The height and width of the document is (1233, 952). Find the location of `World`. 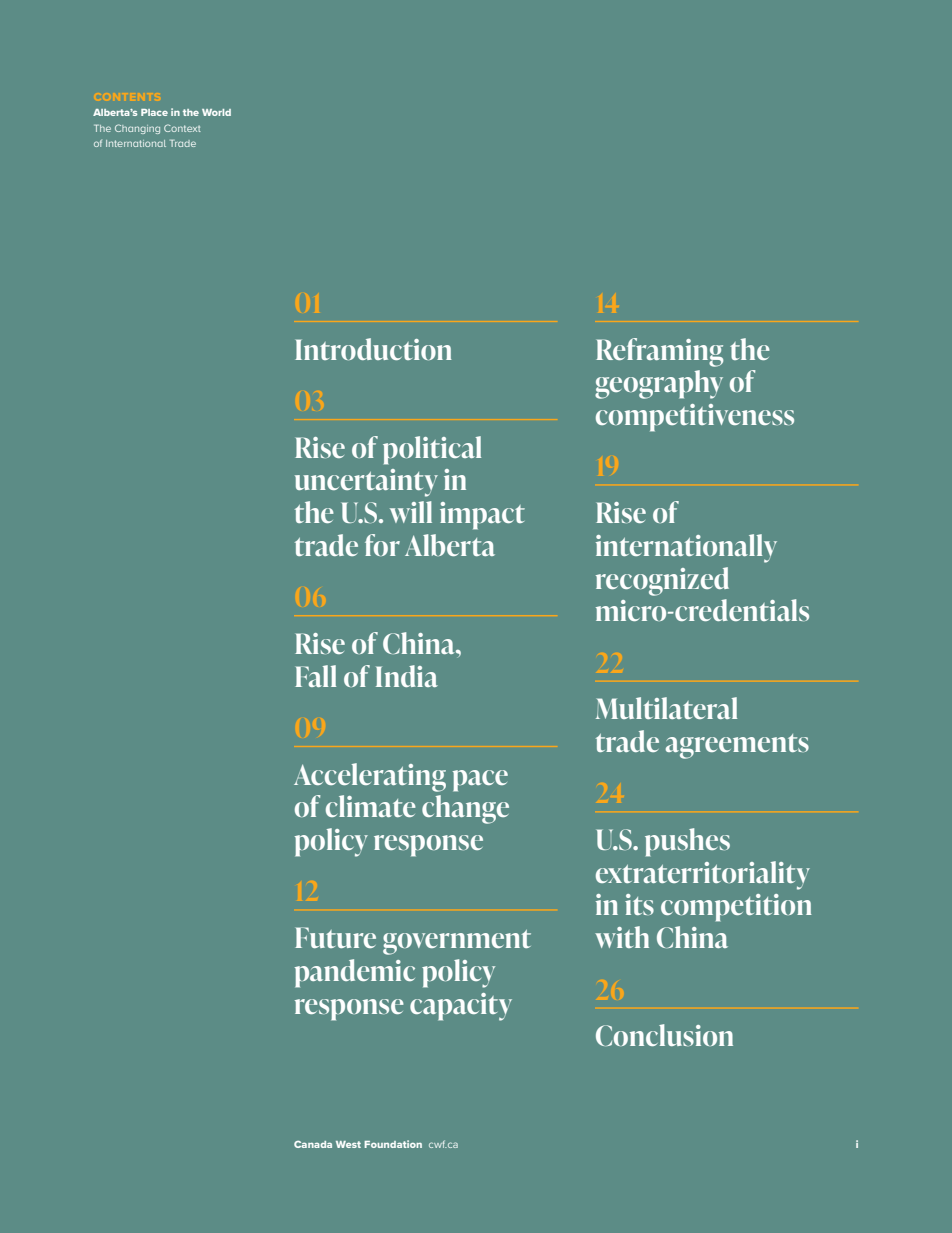

World is located at coordinates (216, 112).
